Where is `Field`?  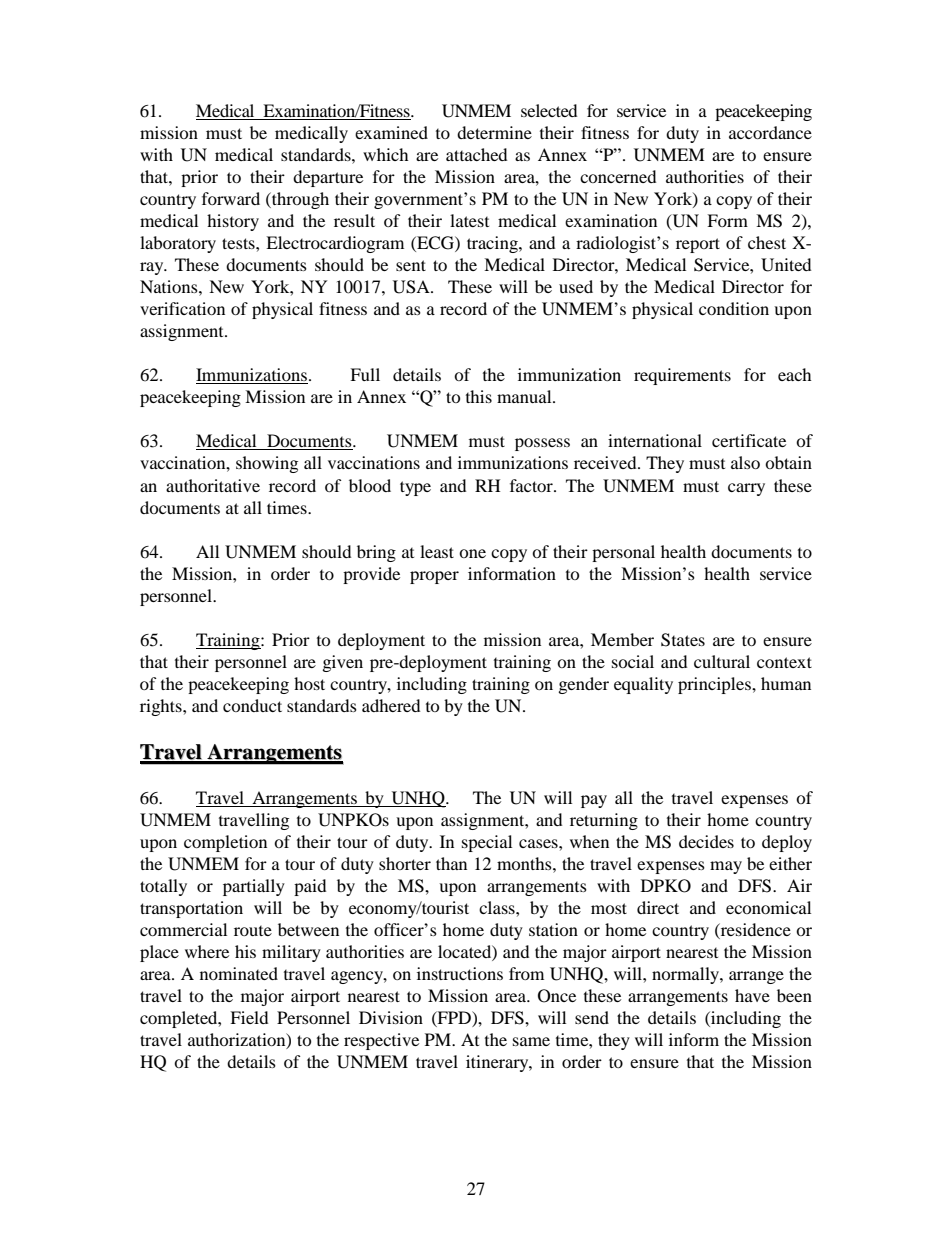 Field is located at coordinates (249, 1017).
